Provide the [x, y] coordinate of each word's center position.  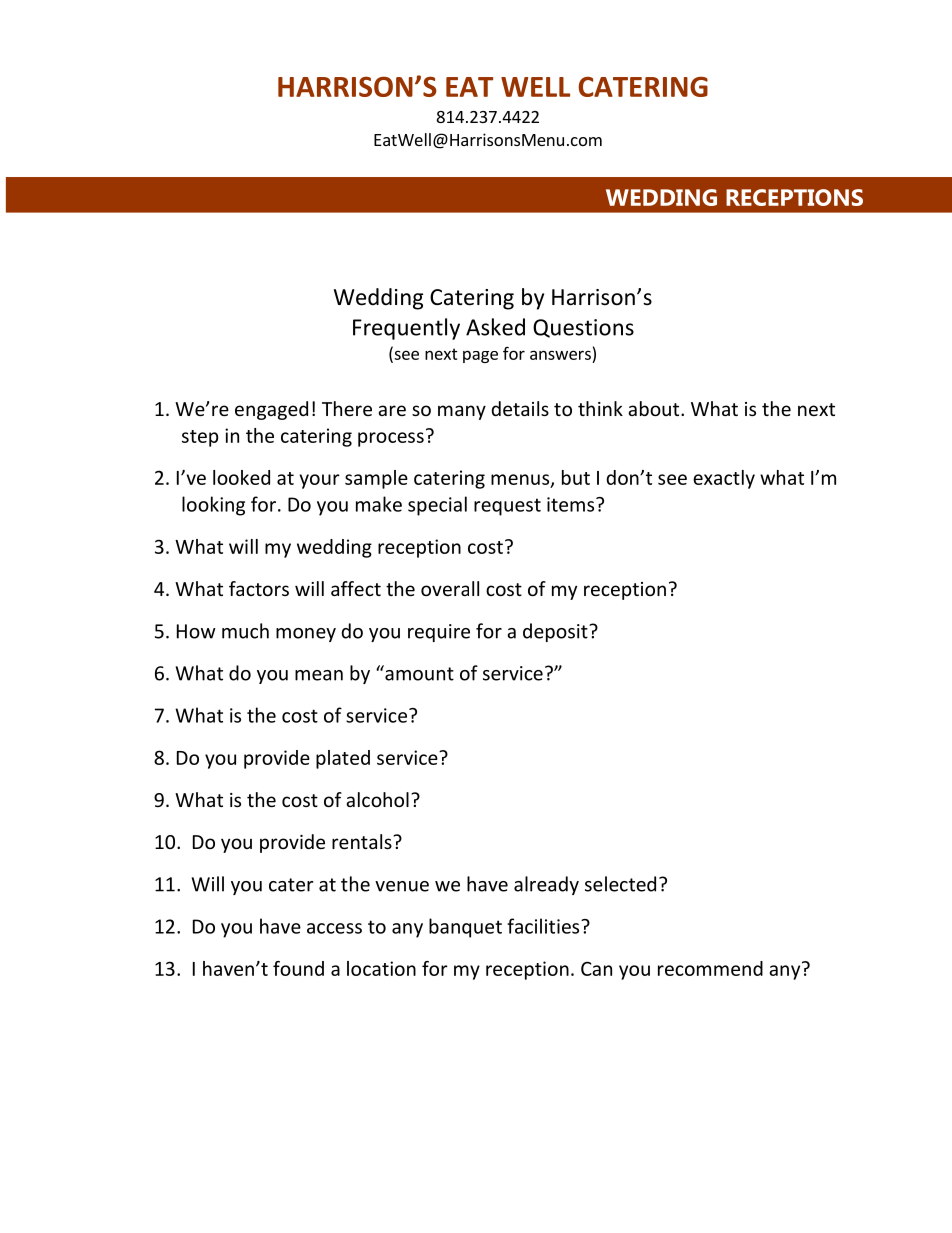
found [298, 968]
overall [450, 588]
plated [343, 759]
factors [259, 588]
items [572, 504]
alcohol [377, 799]
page [480, 356]
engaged [271, 410]
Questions [583, 328]
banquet [465, 928]
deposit [556, 632]
